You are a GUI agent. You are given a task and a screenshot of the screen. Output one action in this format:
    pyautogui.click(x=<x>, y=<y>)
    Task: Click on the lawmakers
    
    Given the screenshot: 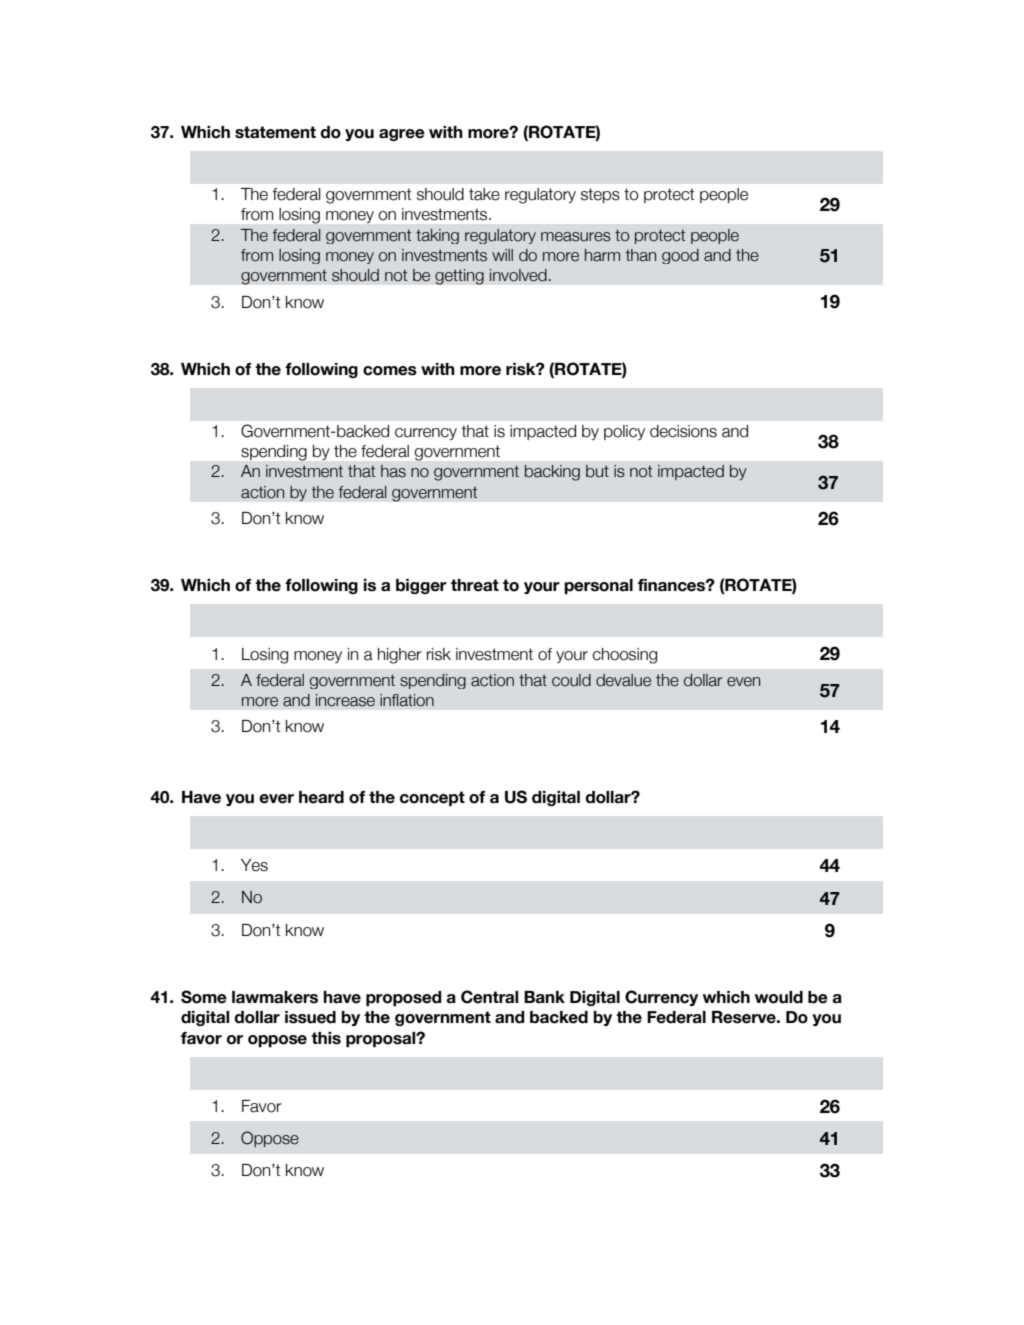 What is the action you would take?
    pyautogui.click(x=275, y=997)
